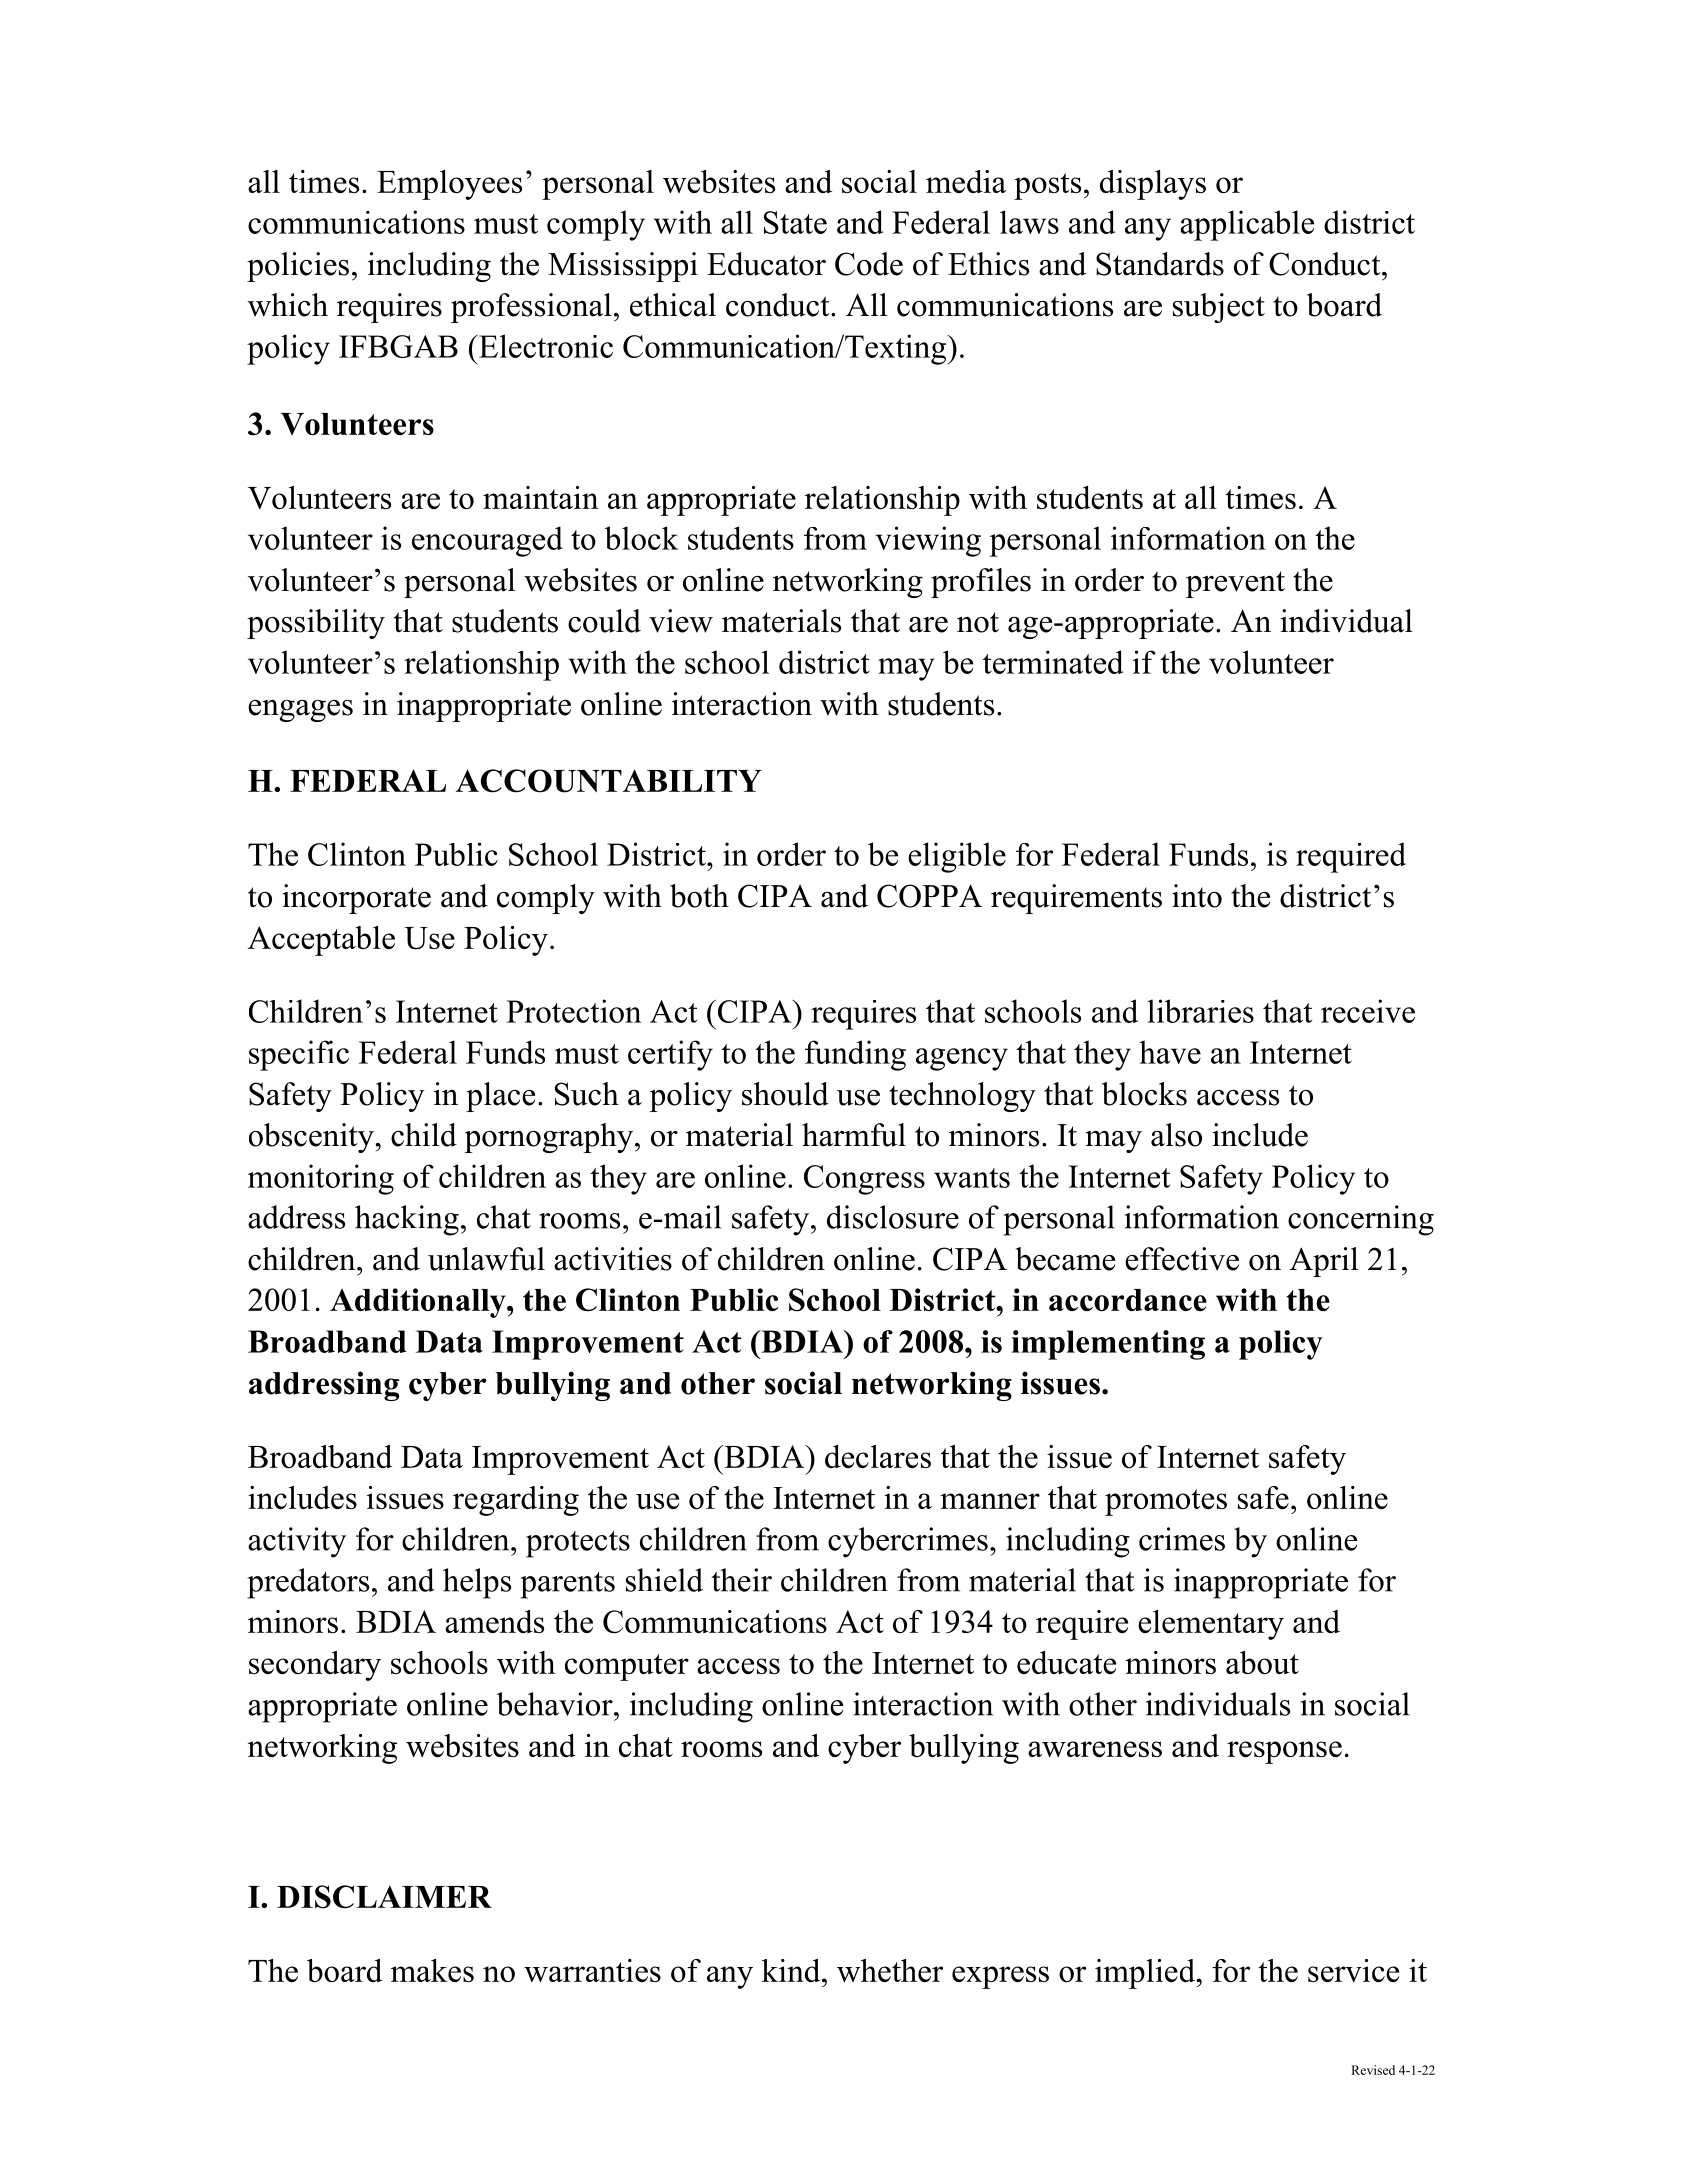 This screenshot has height=2177, width=1683. Describe the element at coordinates (1176, 1135) in the screenshot. I see `also` at that location.
